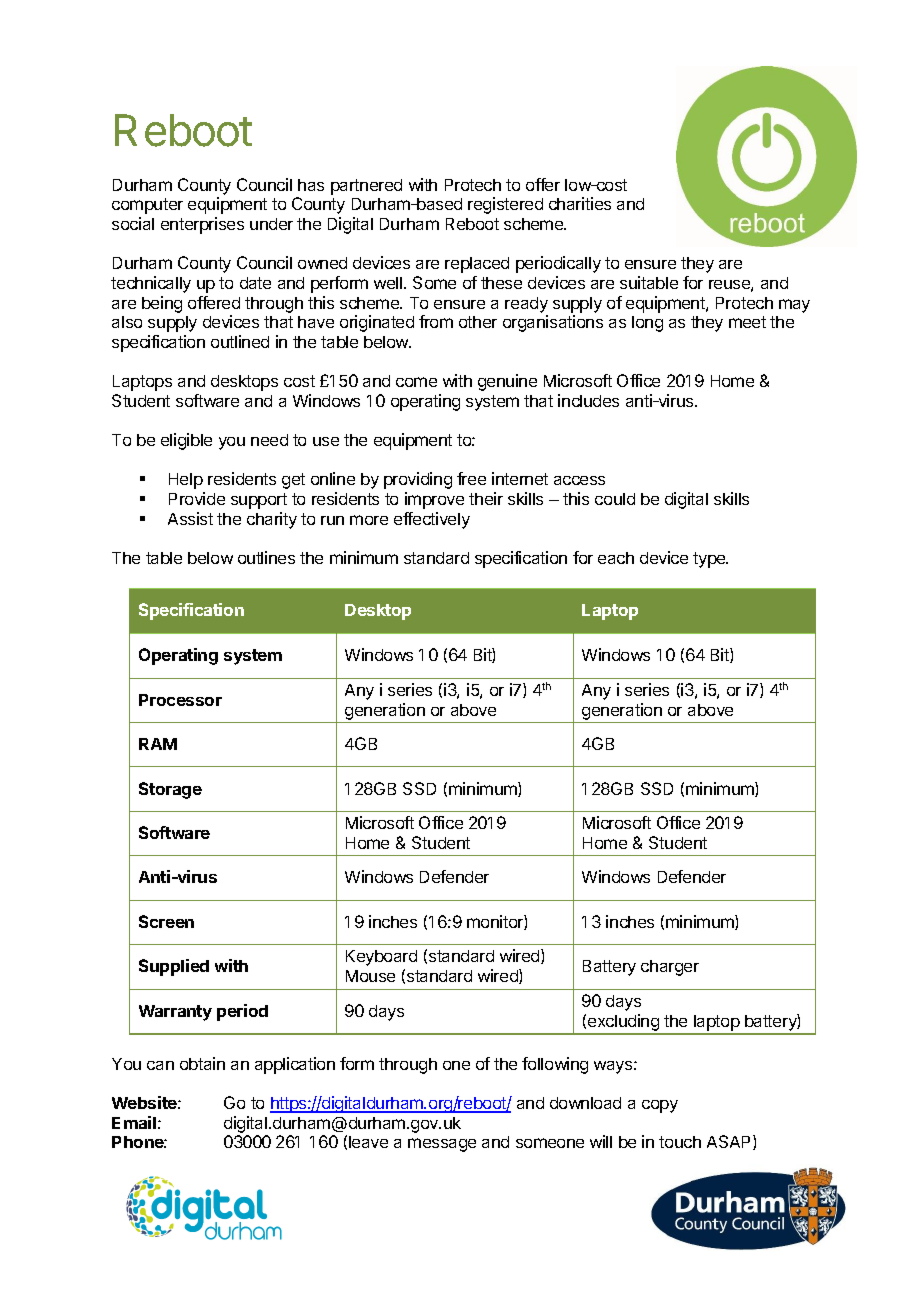  What do you see at coordinates (505, 205) in the document?
I see `registered` at bounding box center [505, 205].
